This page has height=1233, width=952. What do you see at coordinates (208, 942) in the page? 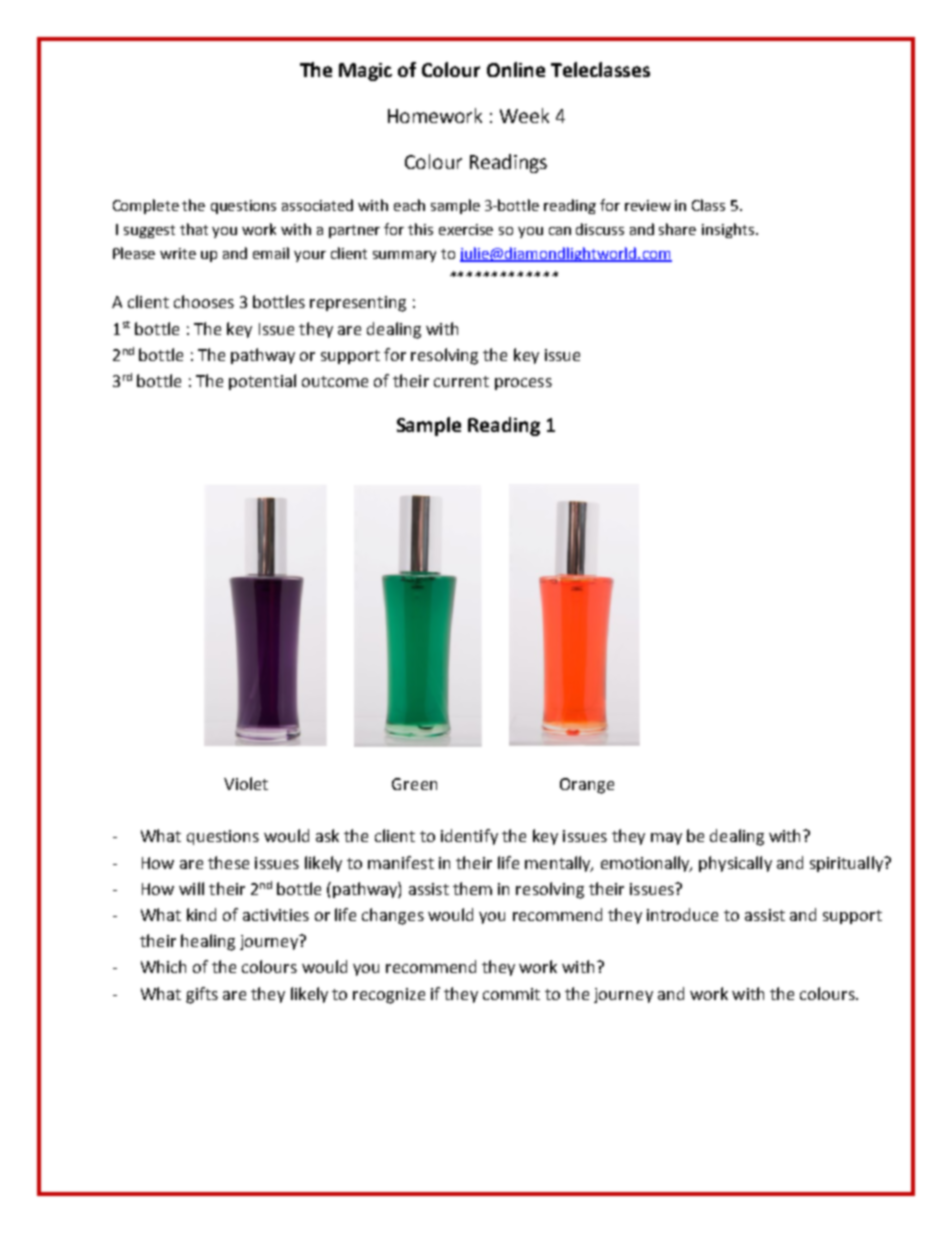
I see `healing` at bounding box center [208, 942].
